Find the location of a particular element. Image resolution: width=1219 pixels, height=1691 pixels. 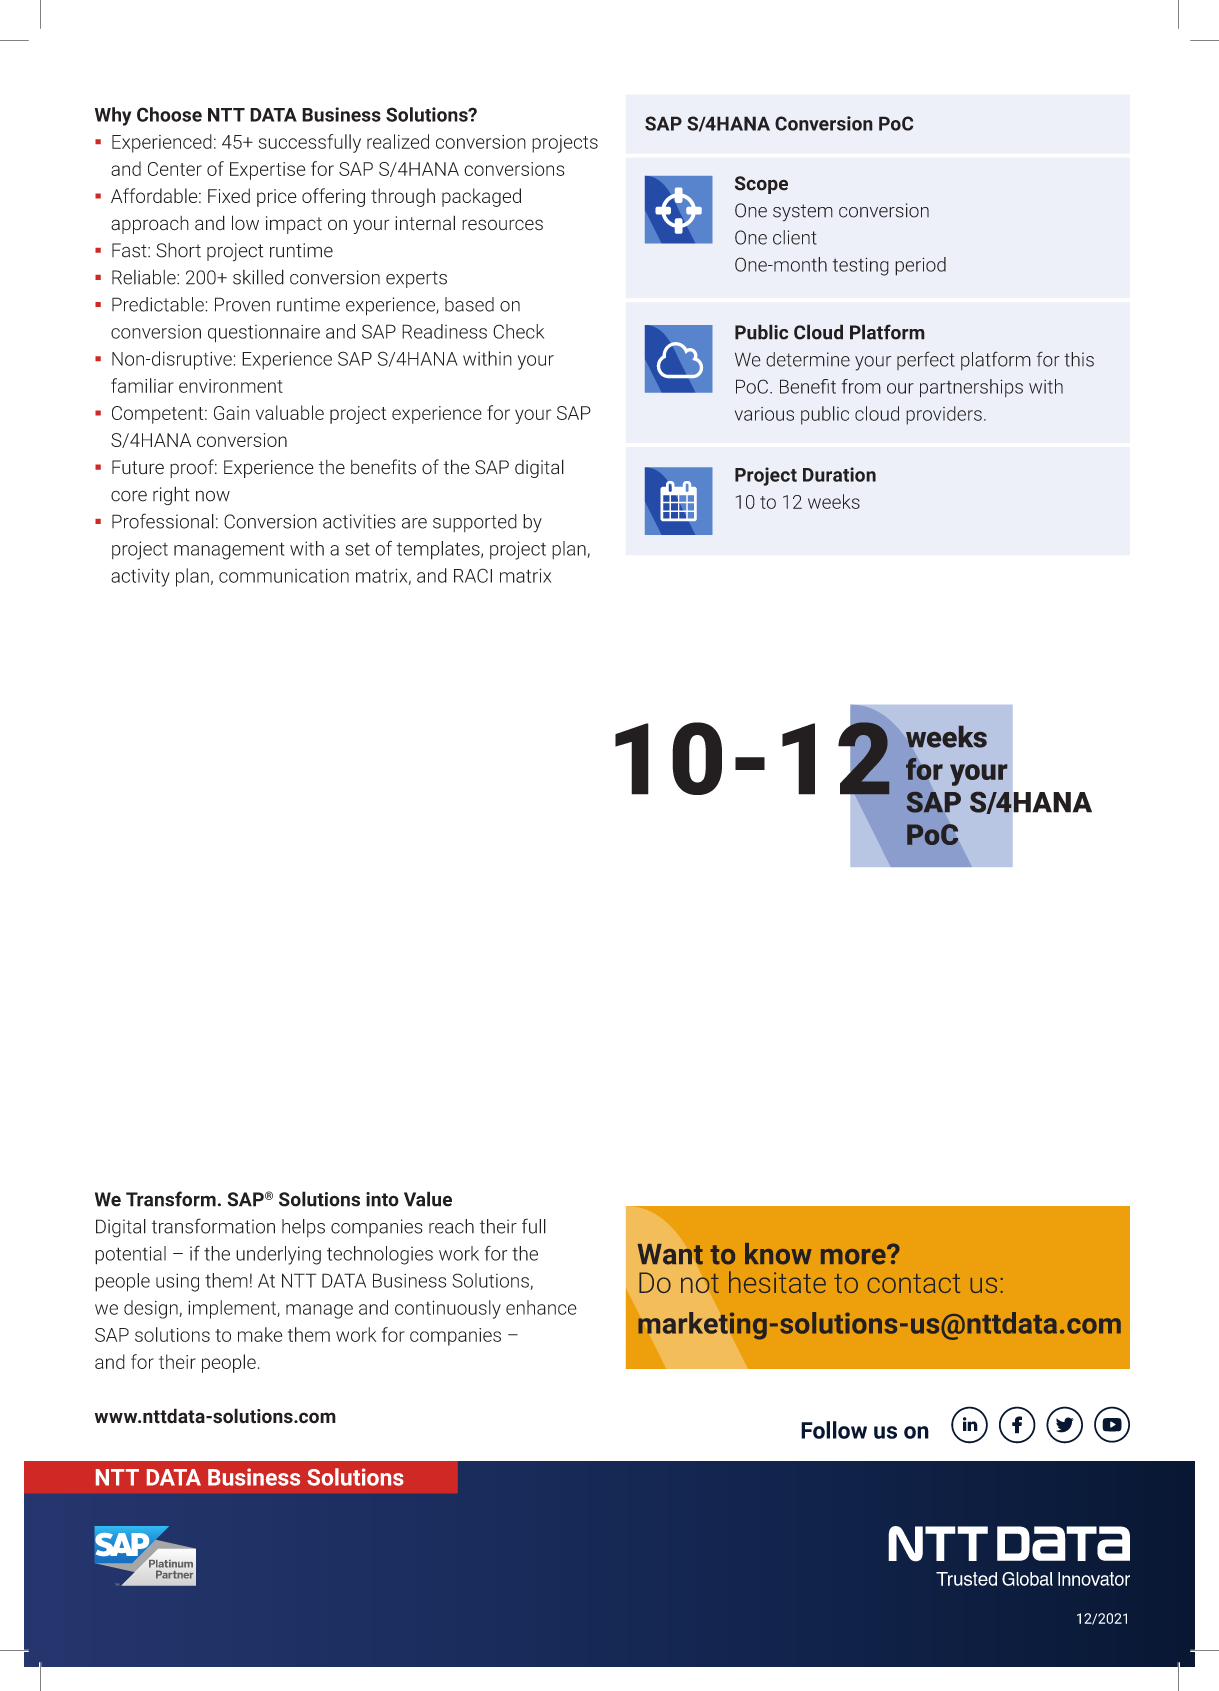

Expertise is located at coordinates (267, 171).
